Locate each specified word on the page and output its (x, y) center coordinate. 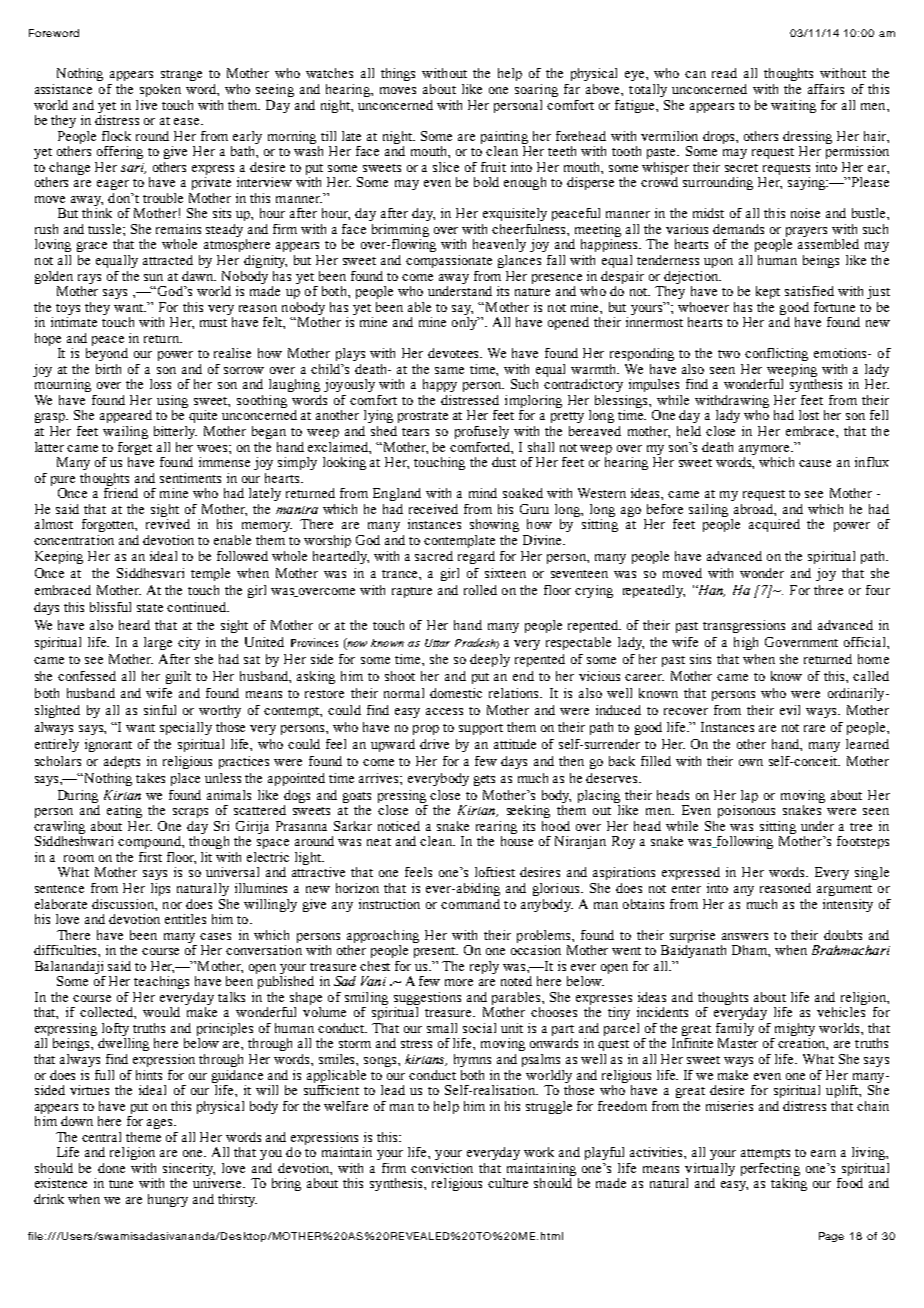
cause (815, 463)
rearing (496, 827)
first (150, 857)
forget (135, 448)
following (744, 842)
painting (504, 137)
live (146, 105)
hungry (168, 1200)
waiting (793, 106)
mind (483, 493)
